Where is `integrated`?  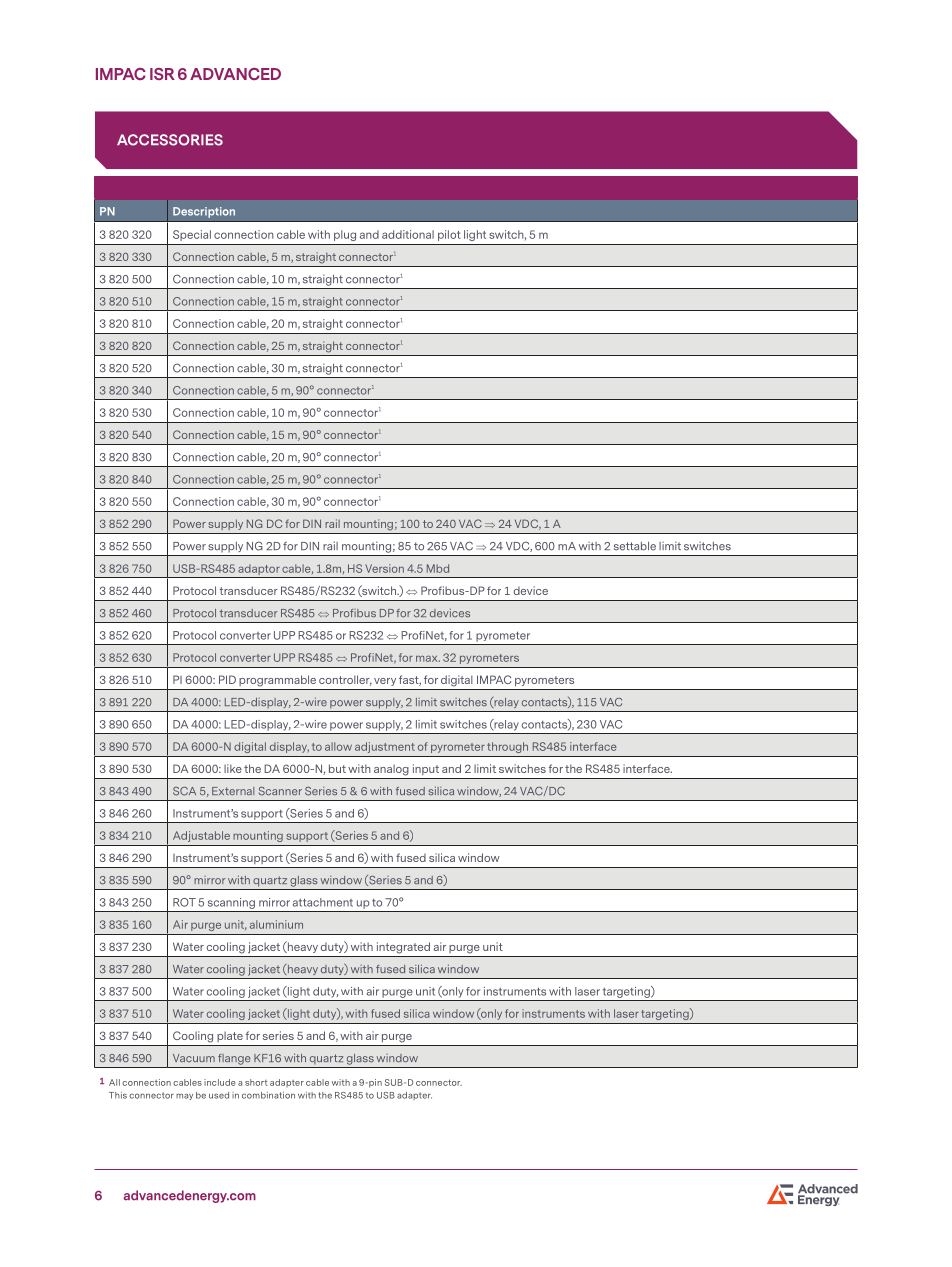
integrated is located at coordinates (403, 948).
